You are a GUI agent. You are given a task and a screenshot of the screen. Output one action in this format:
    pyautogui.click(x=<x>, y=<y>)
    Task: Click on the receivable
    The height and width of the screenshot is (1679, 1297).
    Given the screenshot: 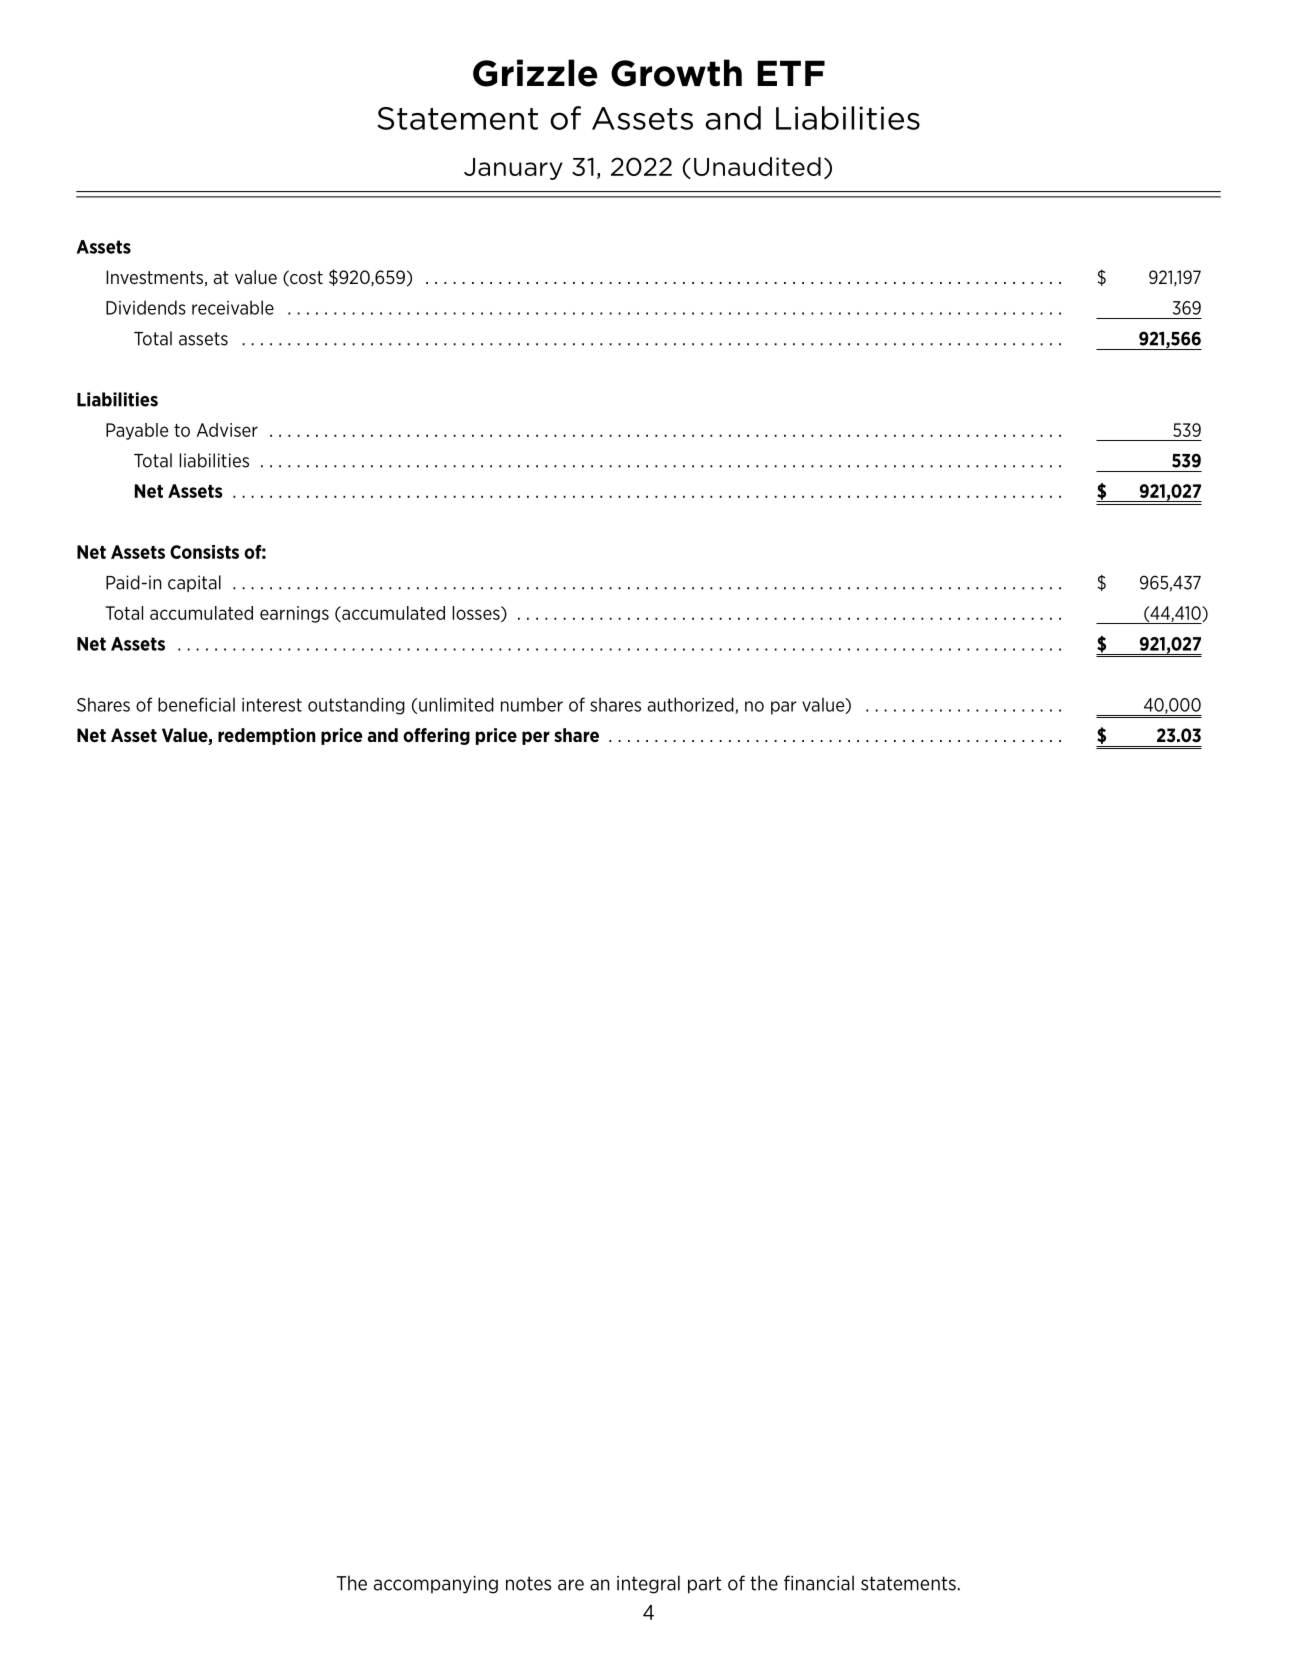 What is the action you would take?
    pyautogui.click(x=233, y=307)
